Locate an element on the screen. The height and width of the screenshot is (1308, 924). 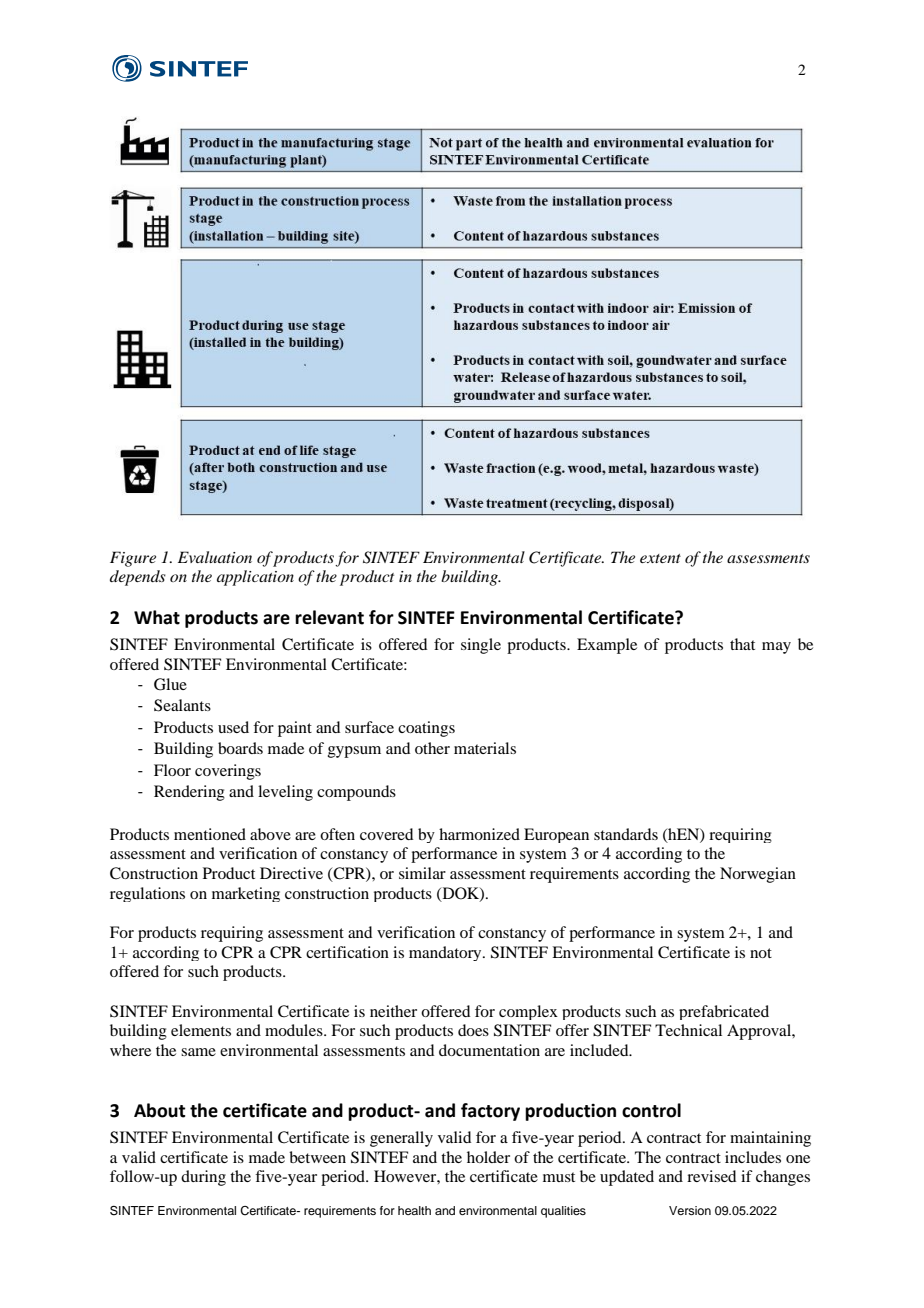
coatings is located at coordinates (426, 729).
